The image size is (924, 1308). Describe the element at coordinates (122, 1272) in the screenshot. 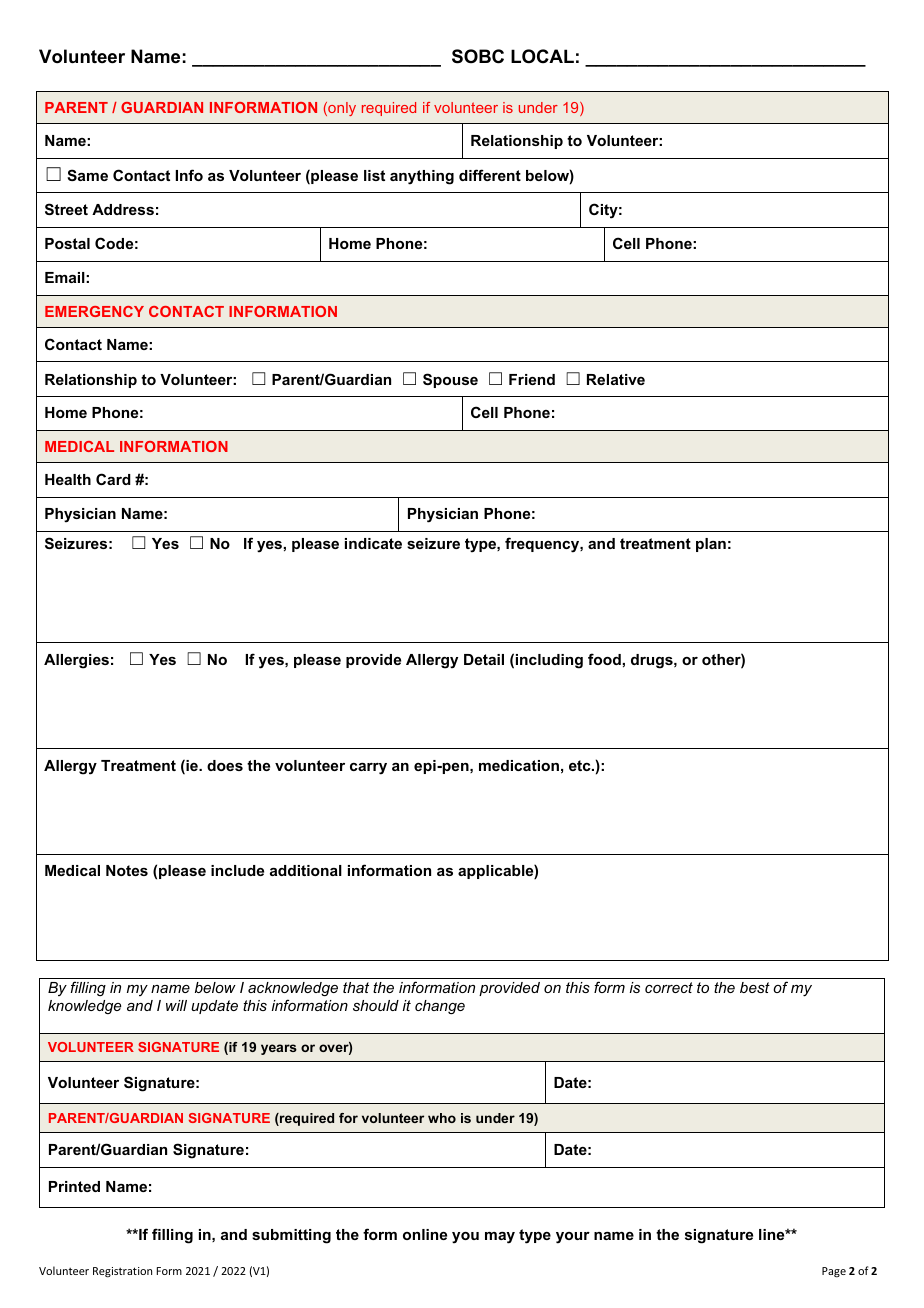

I see `Registration` at that location.
